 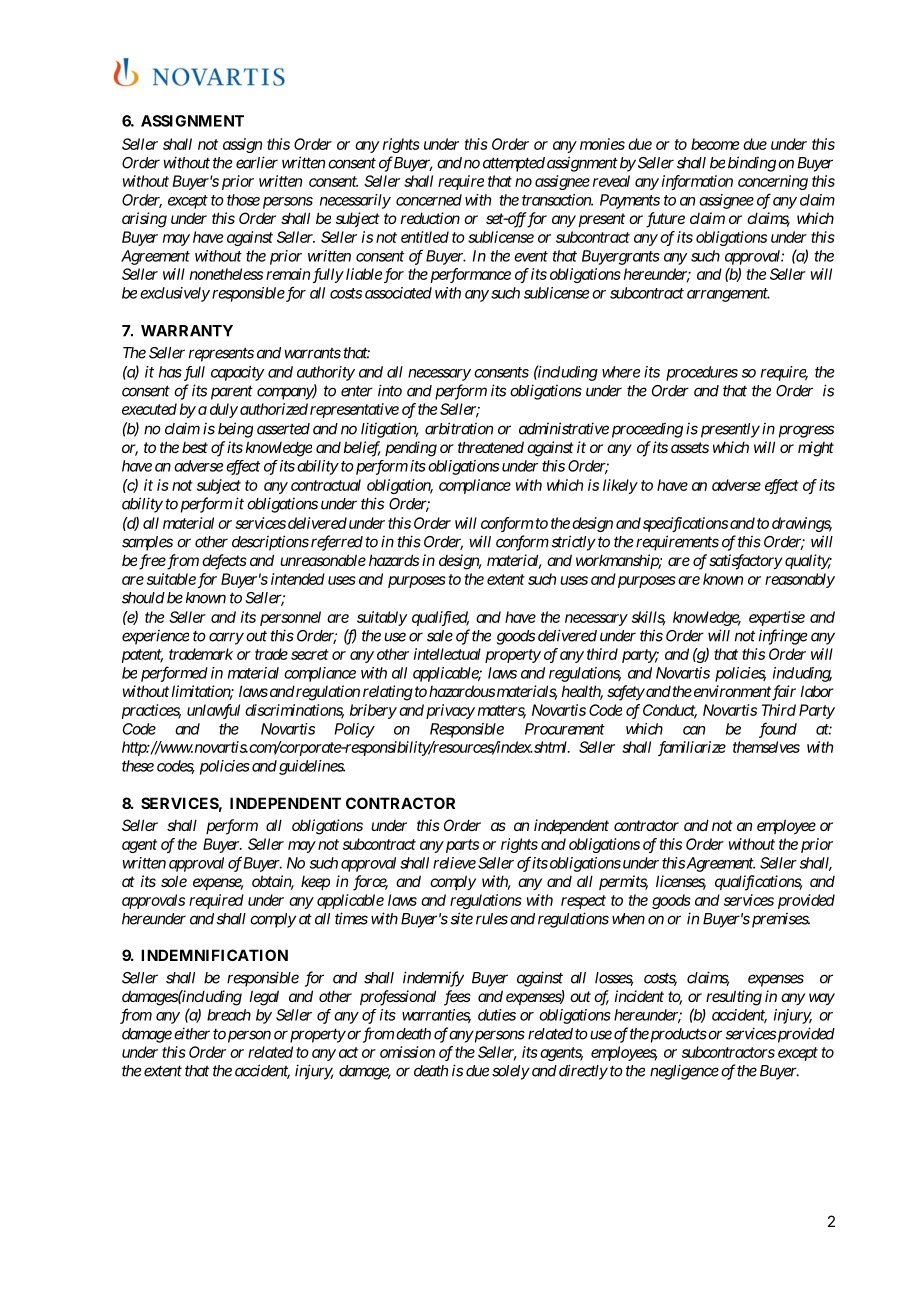 What do you see at coordinates (514, 164) in the screenshot?
I see `attempted` at bounding box center [514, 164].
